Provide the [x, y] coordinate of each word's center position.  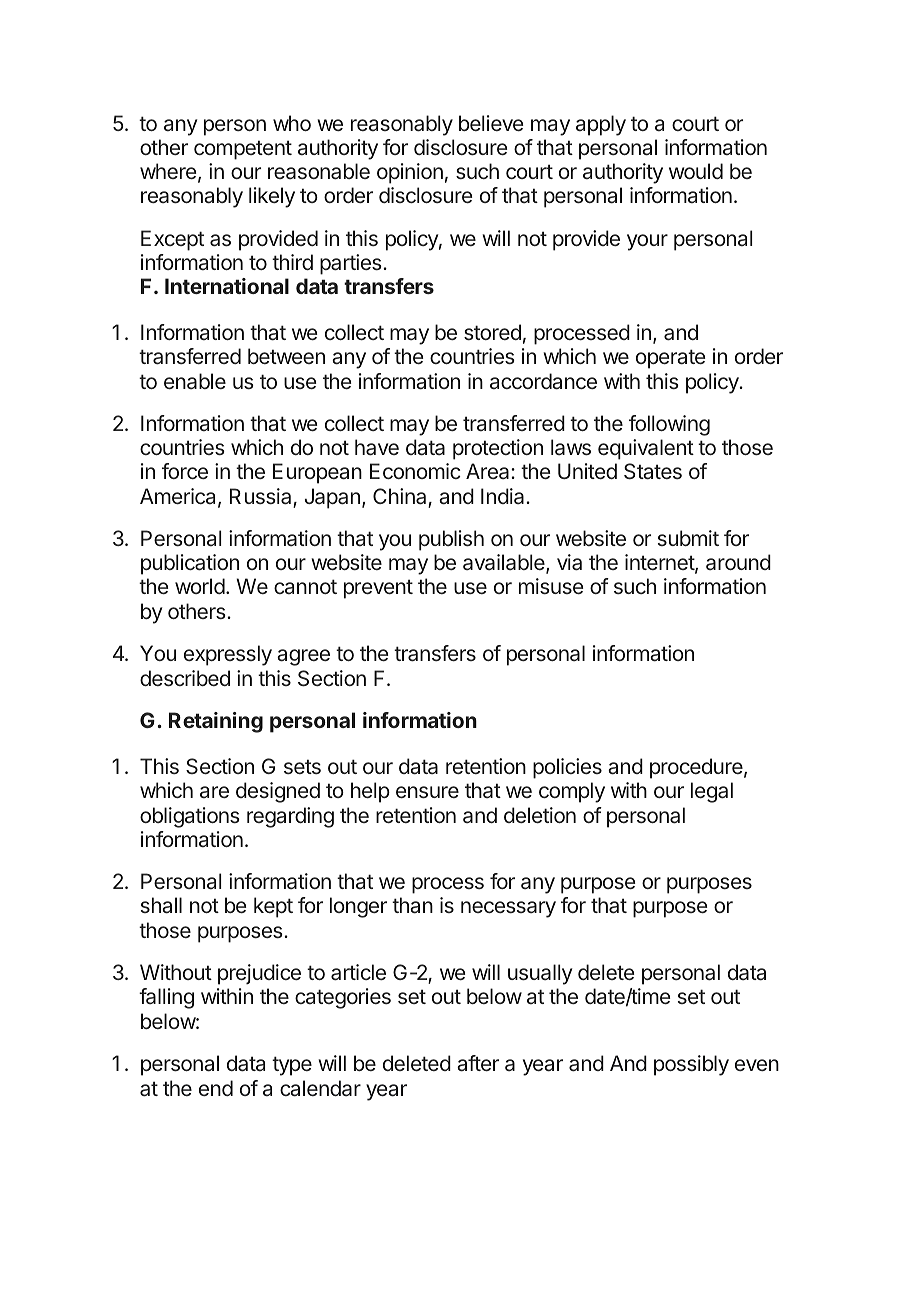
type [292, 1066]
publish [451, 540]
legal [712, 792]
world [200, 586]
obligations [190, 817]
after [478, 1063]
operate [670, 359]
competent [243, 150]
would [696, 171]
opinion [410, 173]
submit [688, 538]
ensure [427, 792]
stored [492, 332]
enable [195, 381]
